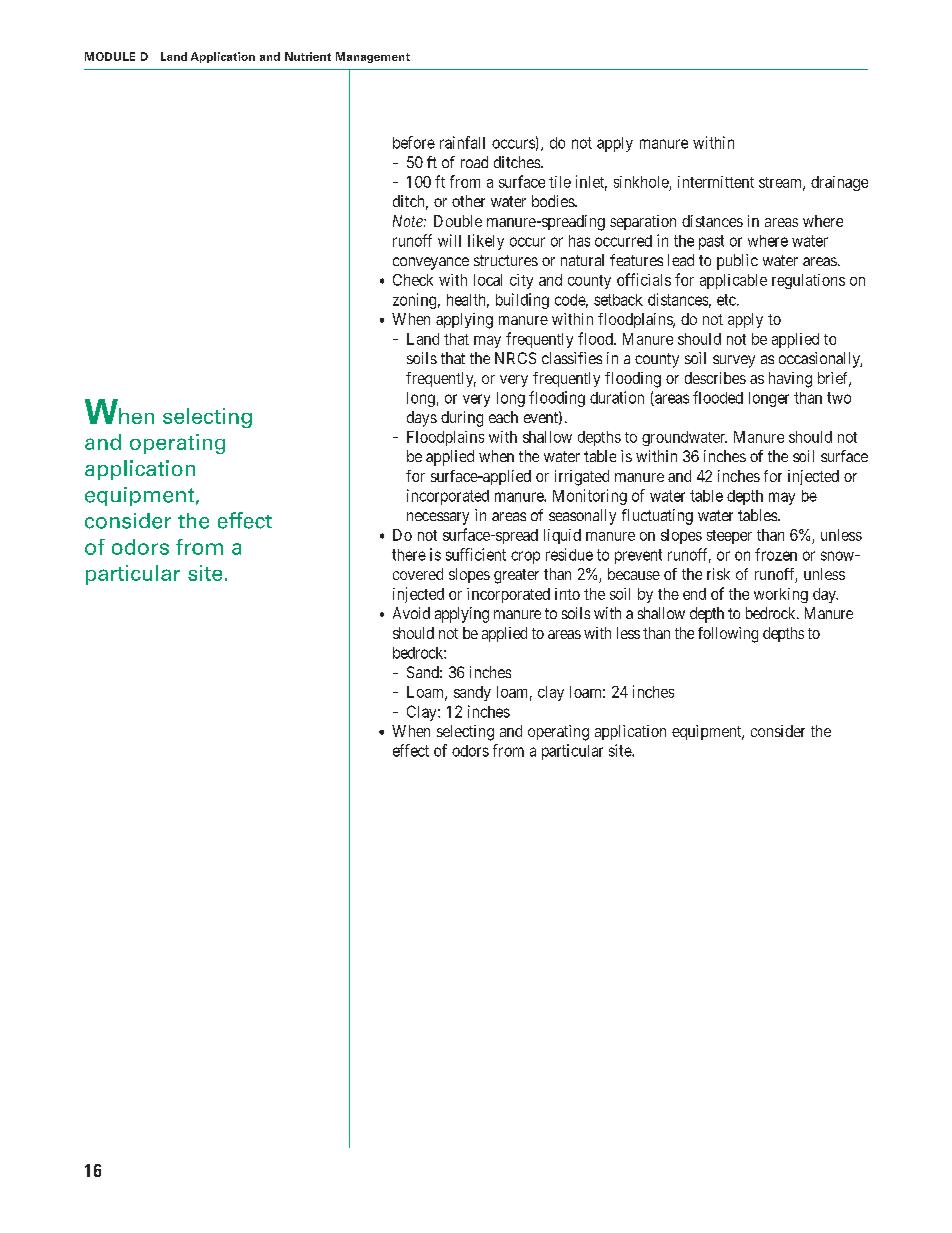  What do you see at coordinates (506, 260) in the page?
I see `structures` at bounding box center [506, 260].
